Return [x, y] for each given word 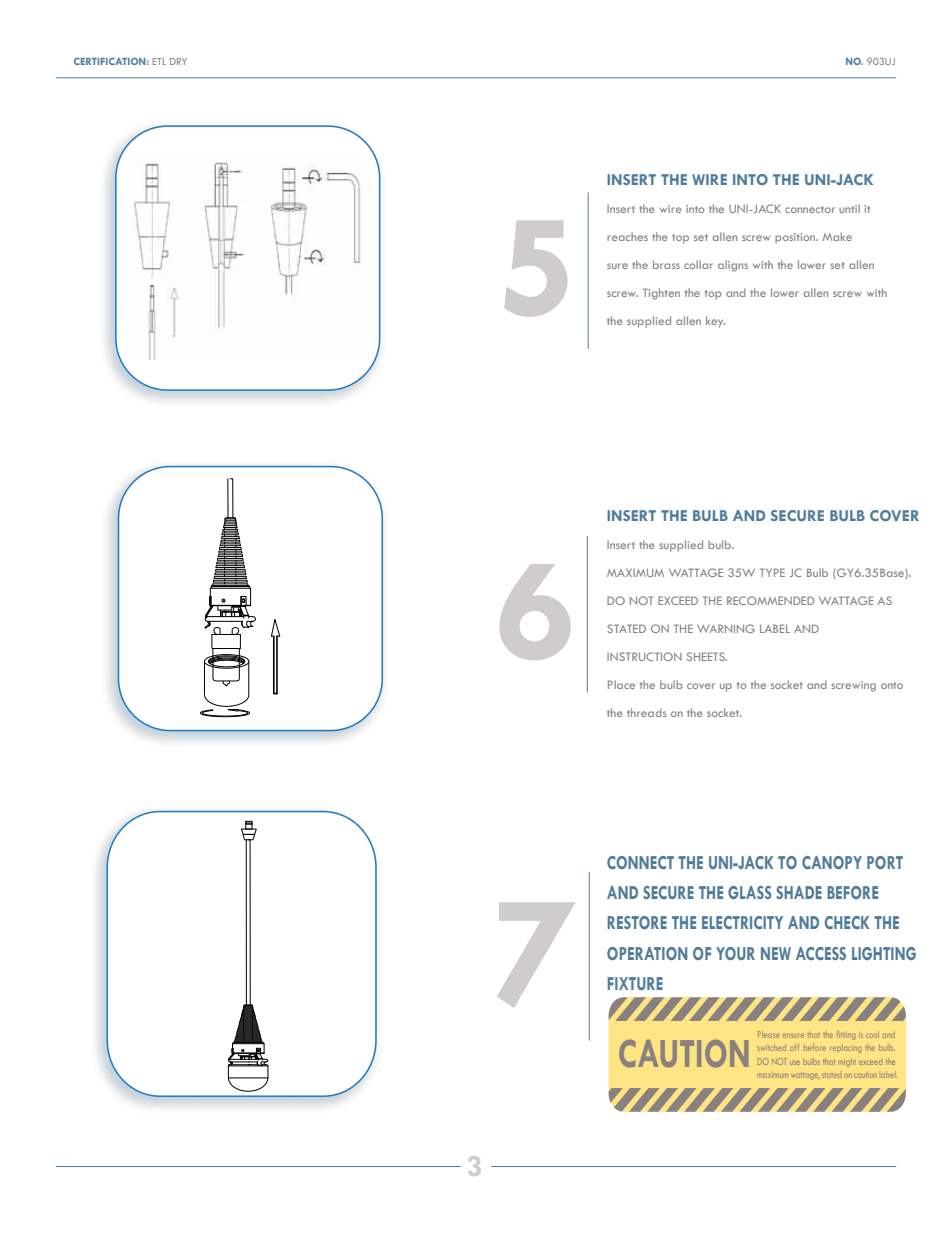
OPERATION [647, 953]
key [715, 321]
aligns [733, 266]
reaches [627, 236]
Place [621, 684]
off [795, 1047]
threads [647, 712]
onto [892, 685]
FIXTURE [635, 983]
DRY [178, 61]
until [849, 208]
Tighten [661, 294]
